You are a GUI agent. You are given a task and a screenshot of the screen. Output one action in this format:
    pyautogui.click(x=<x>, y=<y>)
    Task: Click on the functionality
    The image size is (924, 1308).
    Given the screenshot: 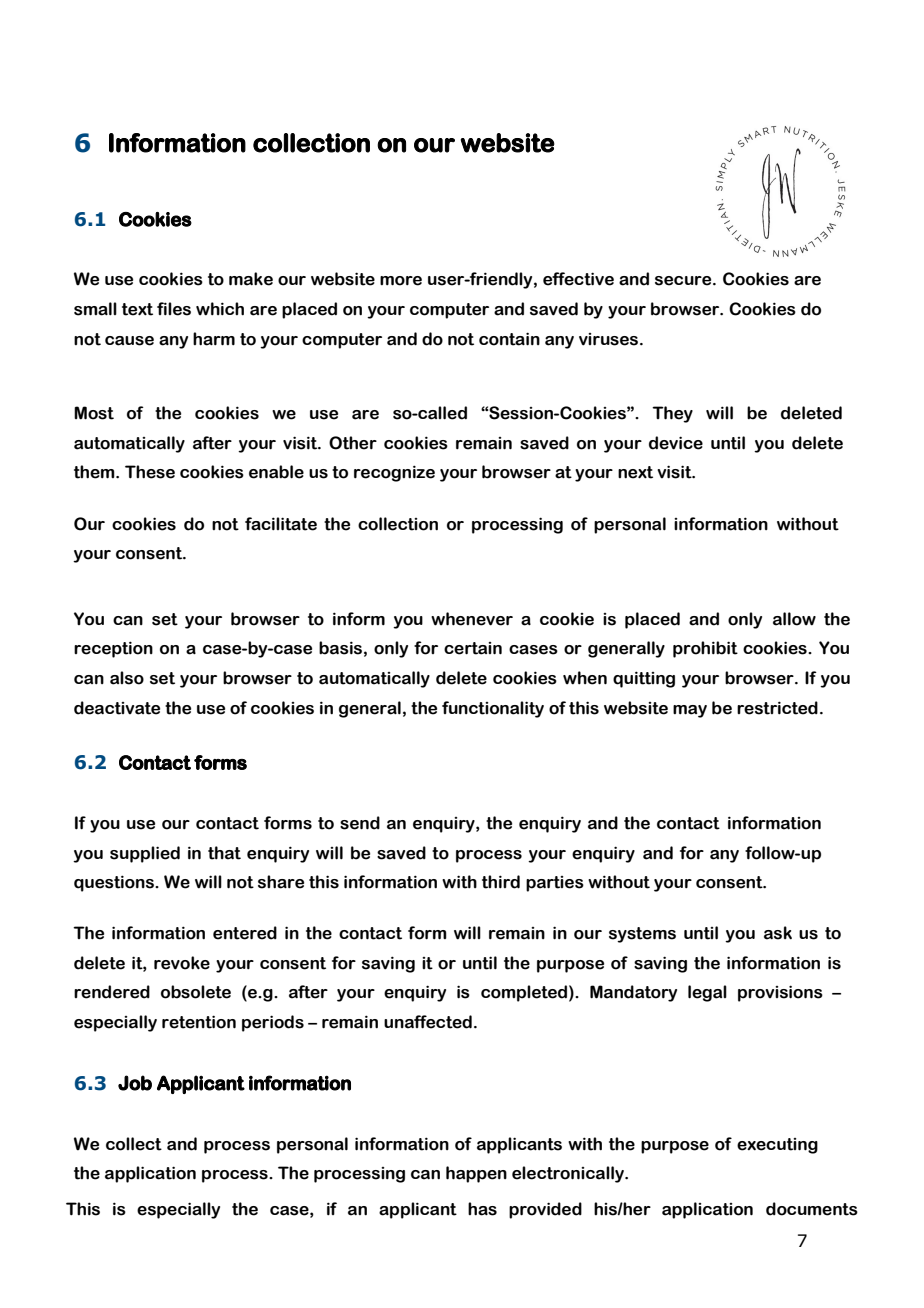 What is the action you would take?
    pyautogui.click(x=493, y=709)
